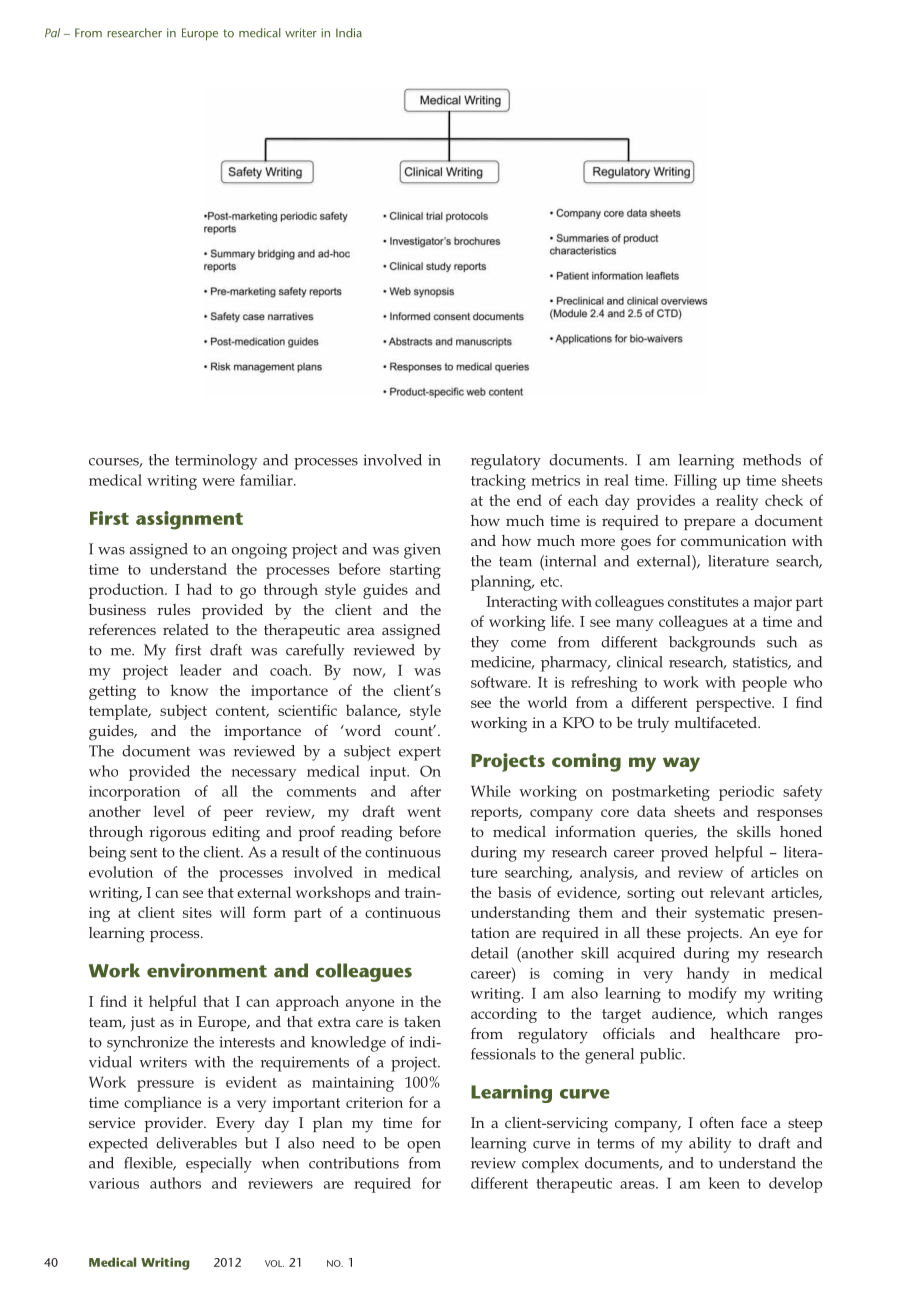 This page has width=924, height=1308. I want to click on tracking, so click(498, 482).
